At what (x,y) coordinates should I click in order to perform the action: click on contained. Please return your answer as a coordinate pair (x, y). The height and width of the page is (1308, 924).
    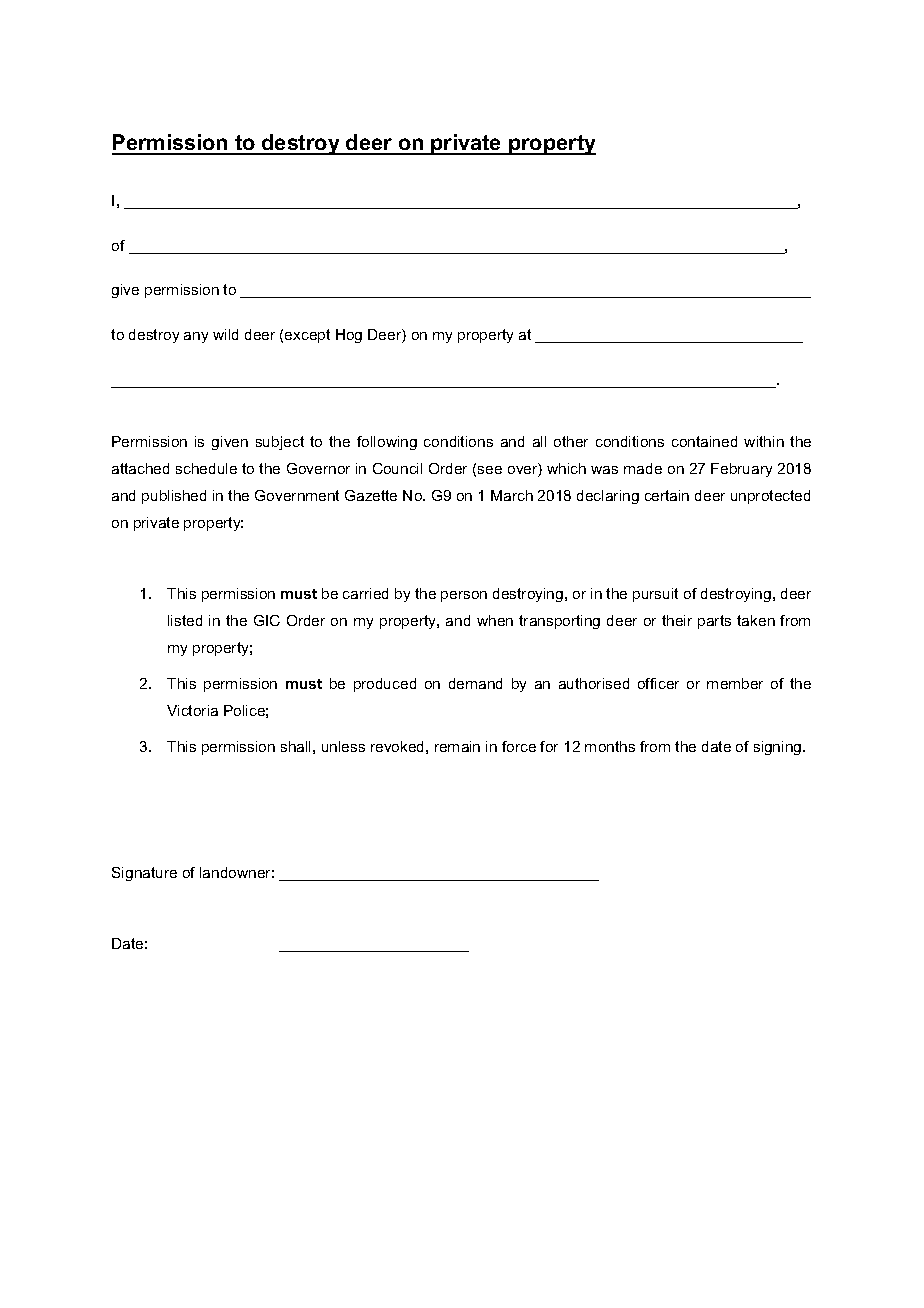
    Looking at the image, I should click on (704, 441).
